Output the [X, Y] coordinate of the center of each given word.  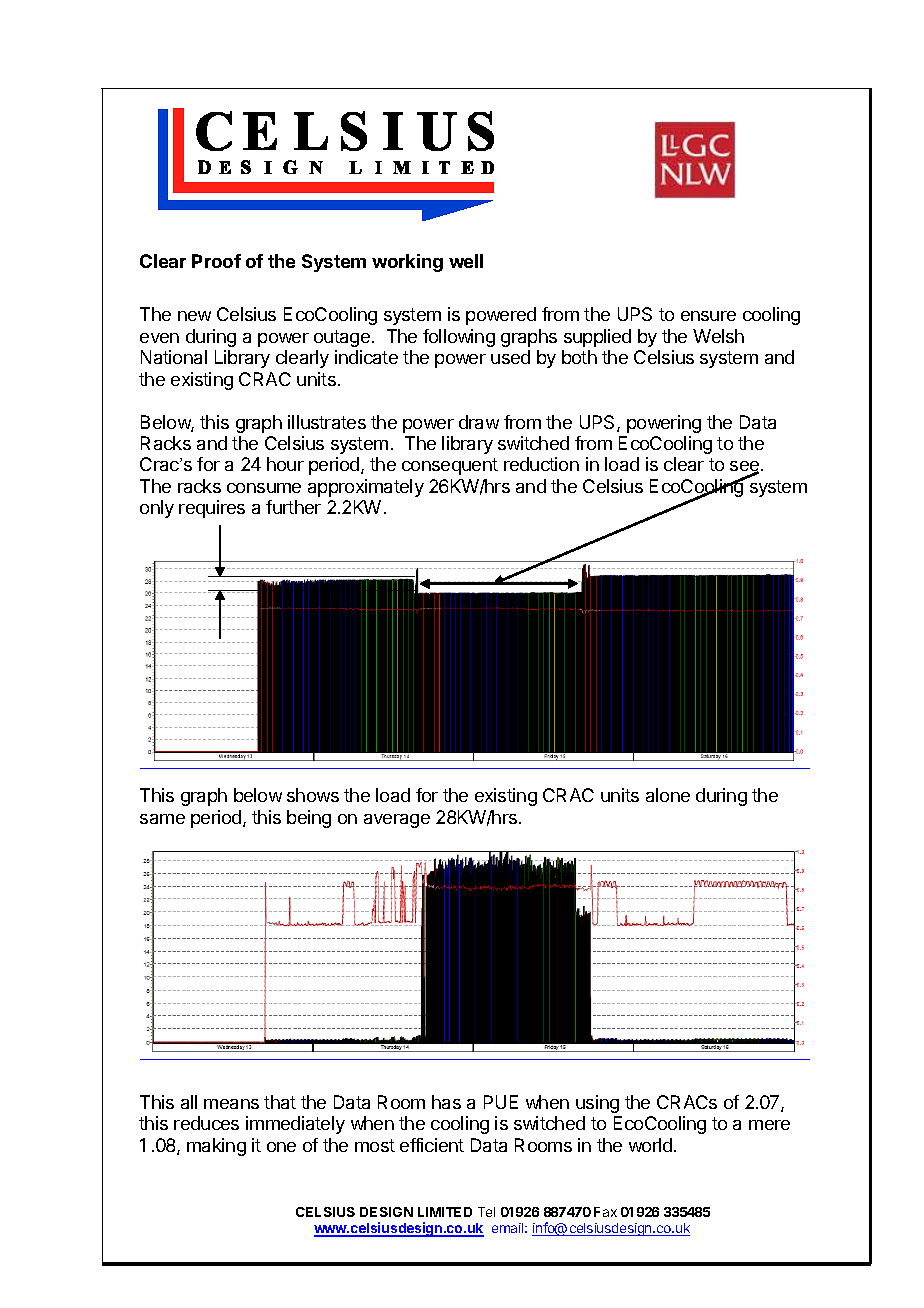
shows [313, 795]
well [466, 261]
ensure [708, 316]
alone [668, 795]
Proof [216, 261]
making [216, 1147]
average [397, 821]
